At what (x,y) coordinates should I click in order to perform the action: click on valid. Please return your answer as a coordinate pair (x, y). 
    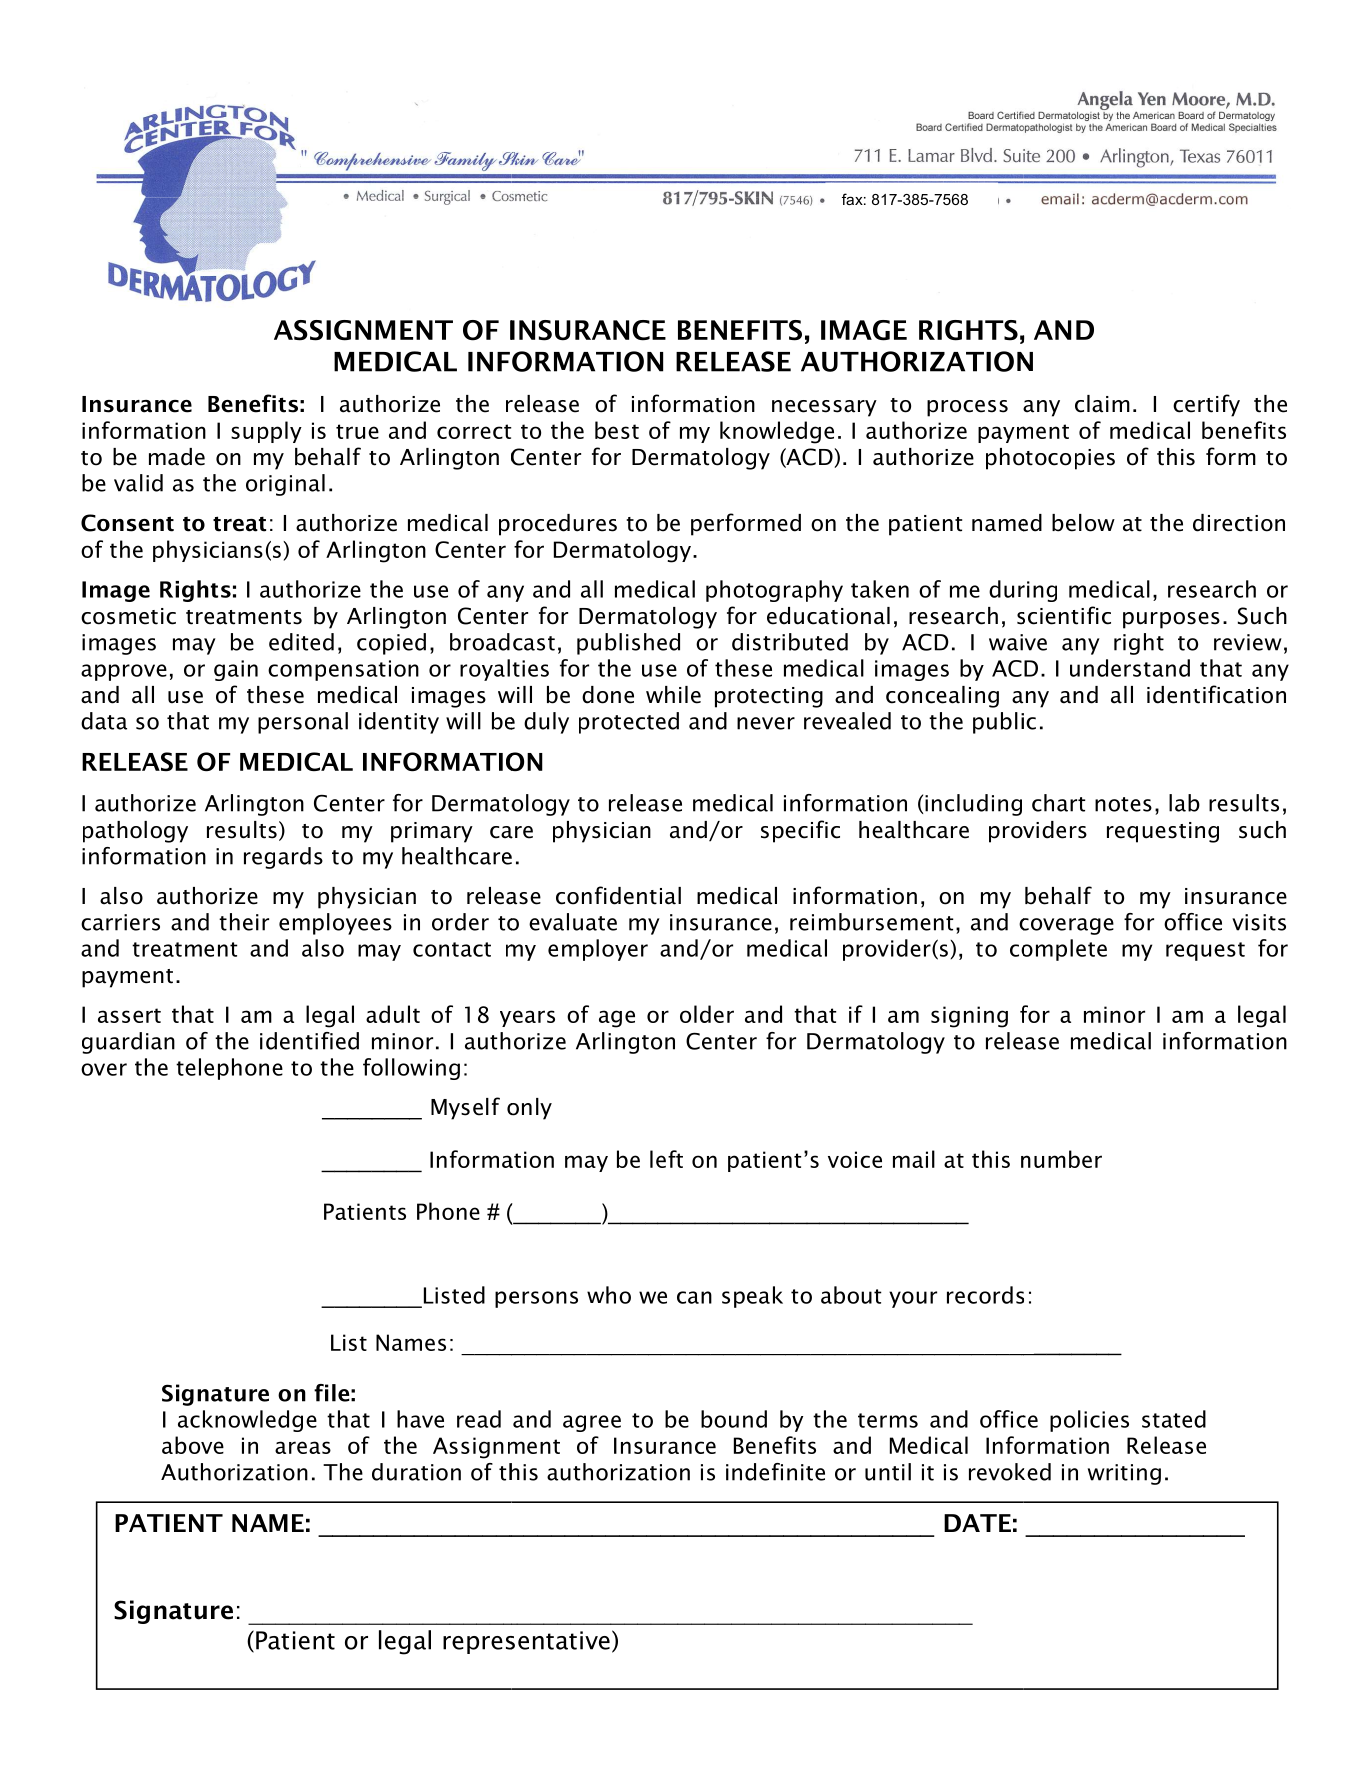
    Looking at the image, I should click on (138, 483).
